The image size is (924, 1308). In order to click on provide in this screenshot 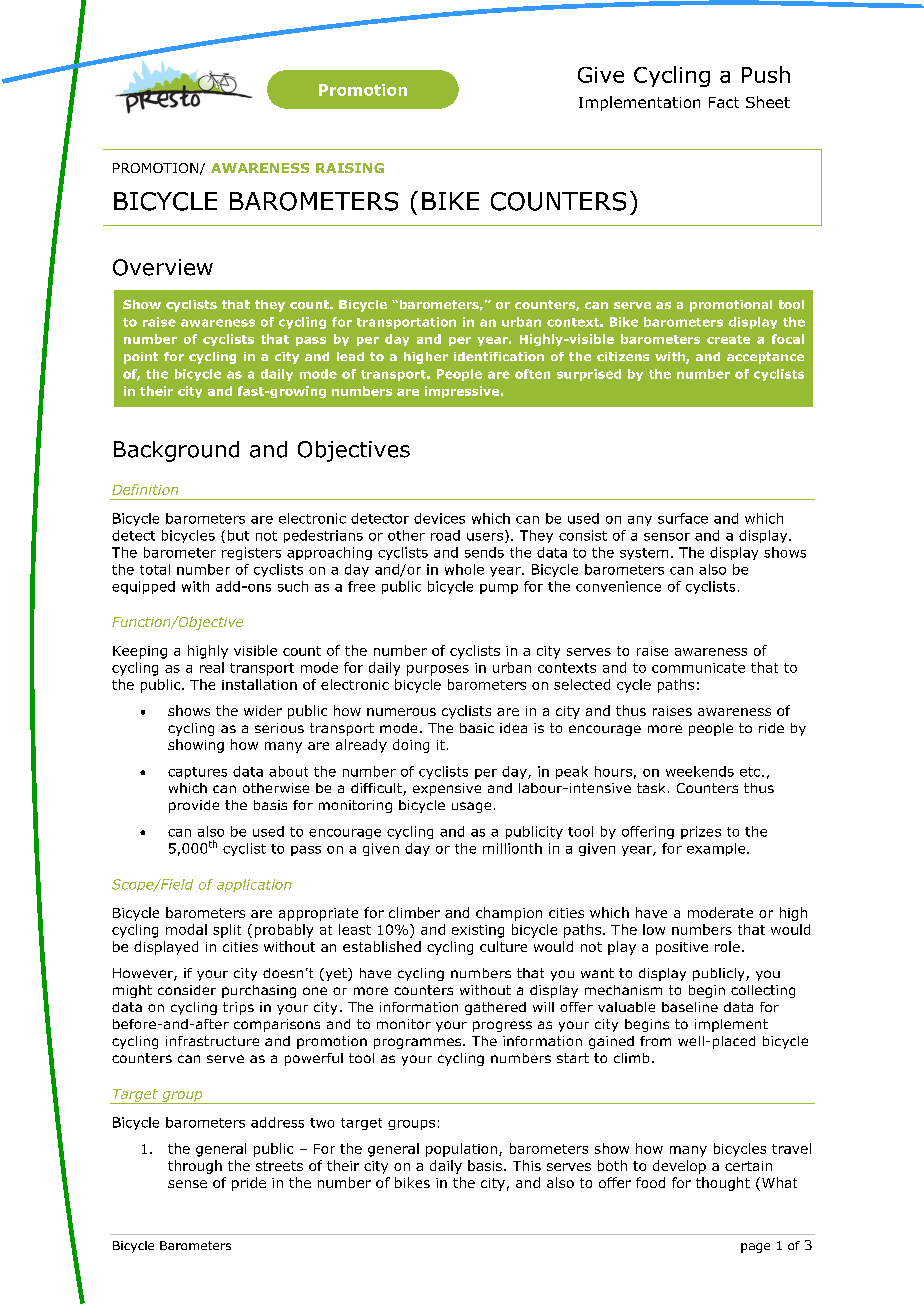, I will do `click(194, 806)`.
